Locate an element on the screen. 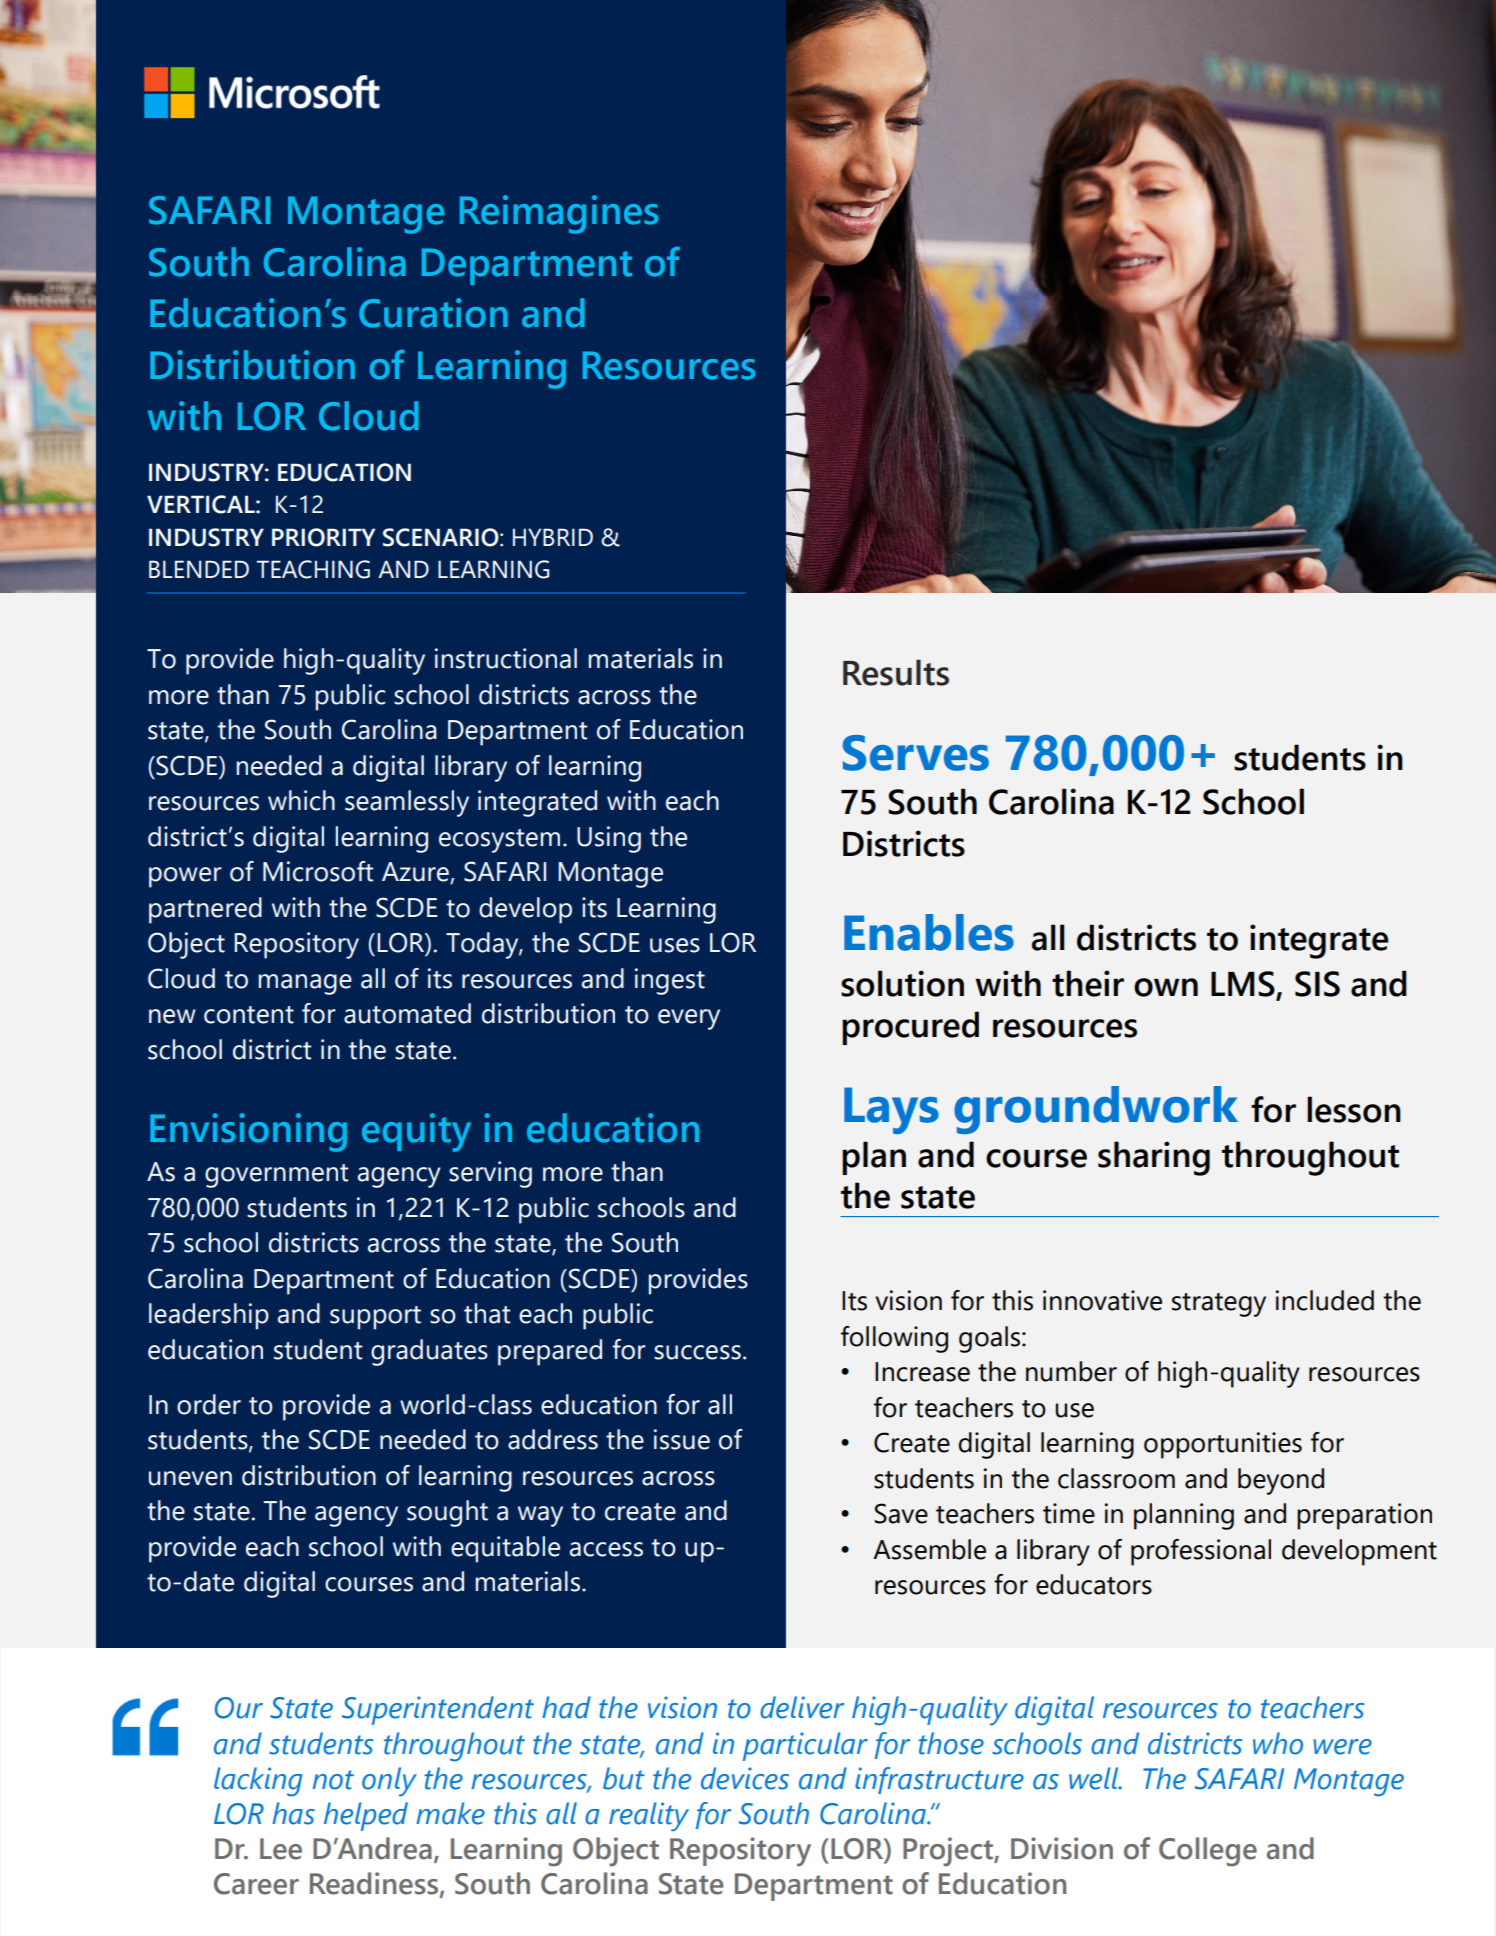 The image size is (1496, 1936). Microsoft is located at coordinates (318, 871).
